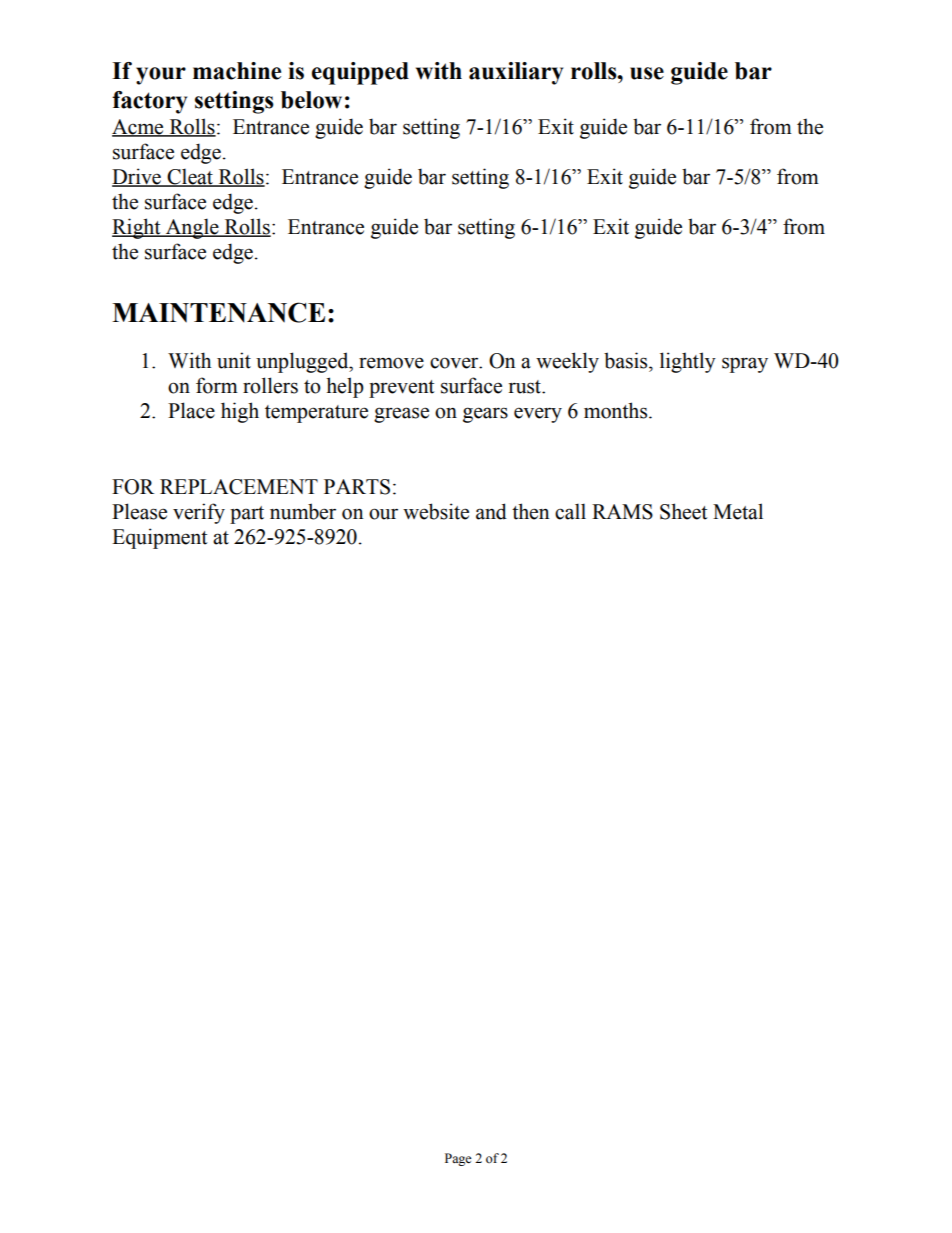 The width and height of the screenshot is (952, 1233). What do you see at coordinates (139, 511) in the screenshot?
I see `Please` at bounding box center [139, 511].
